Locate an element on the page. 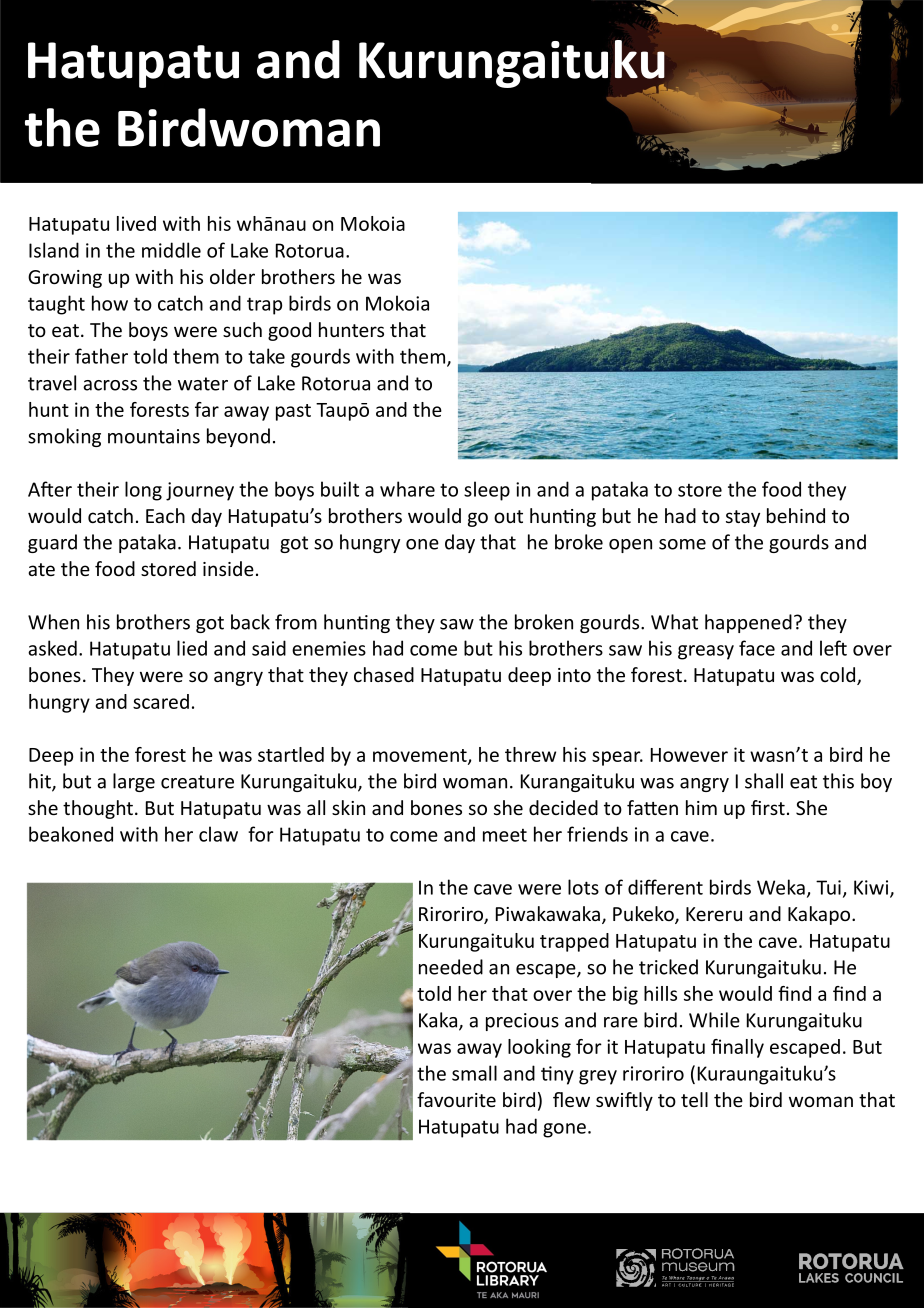  middle is located at coordinates (171, 250).
